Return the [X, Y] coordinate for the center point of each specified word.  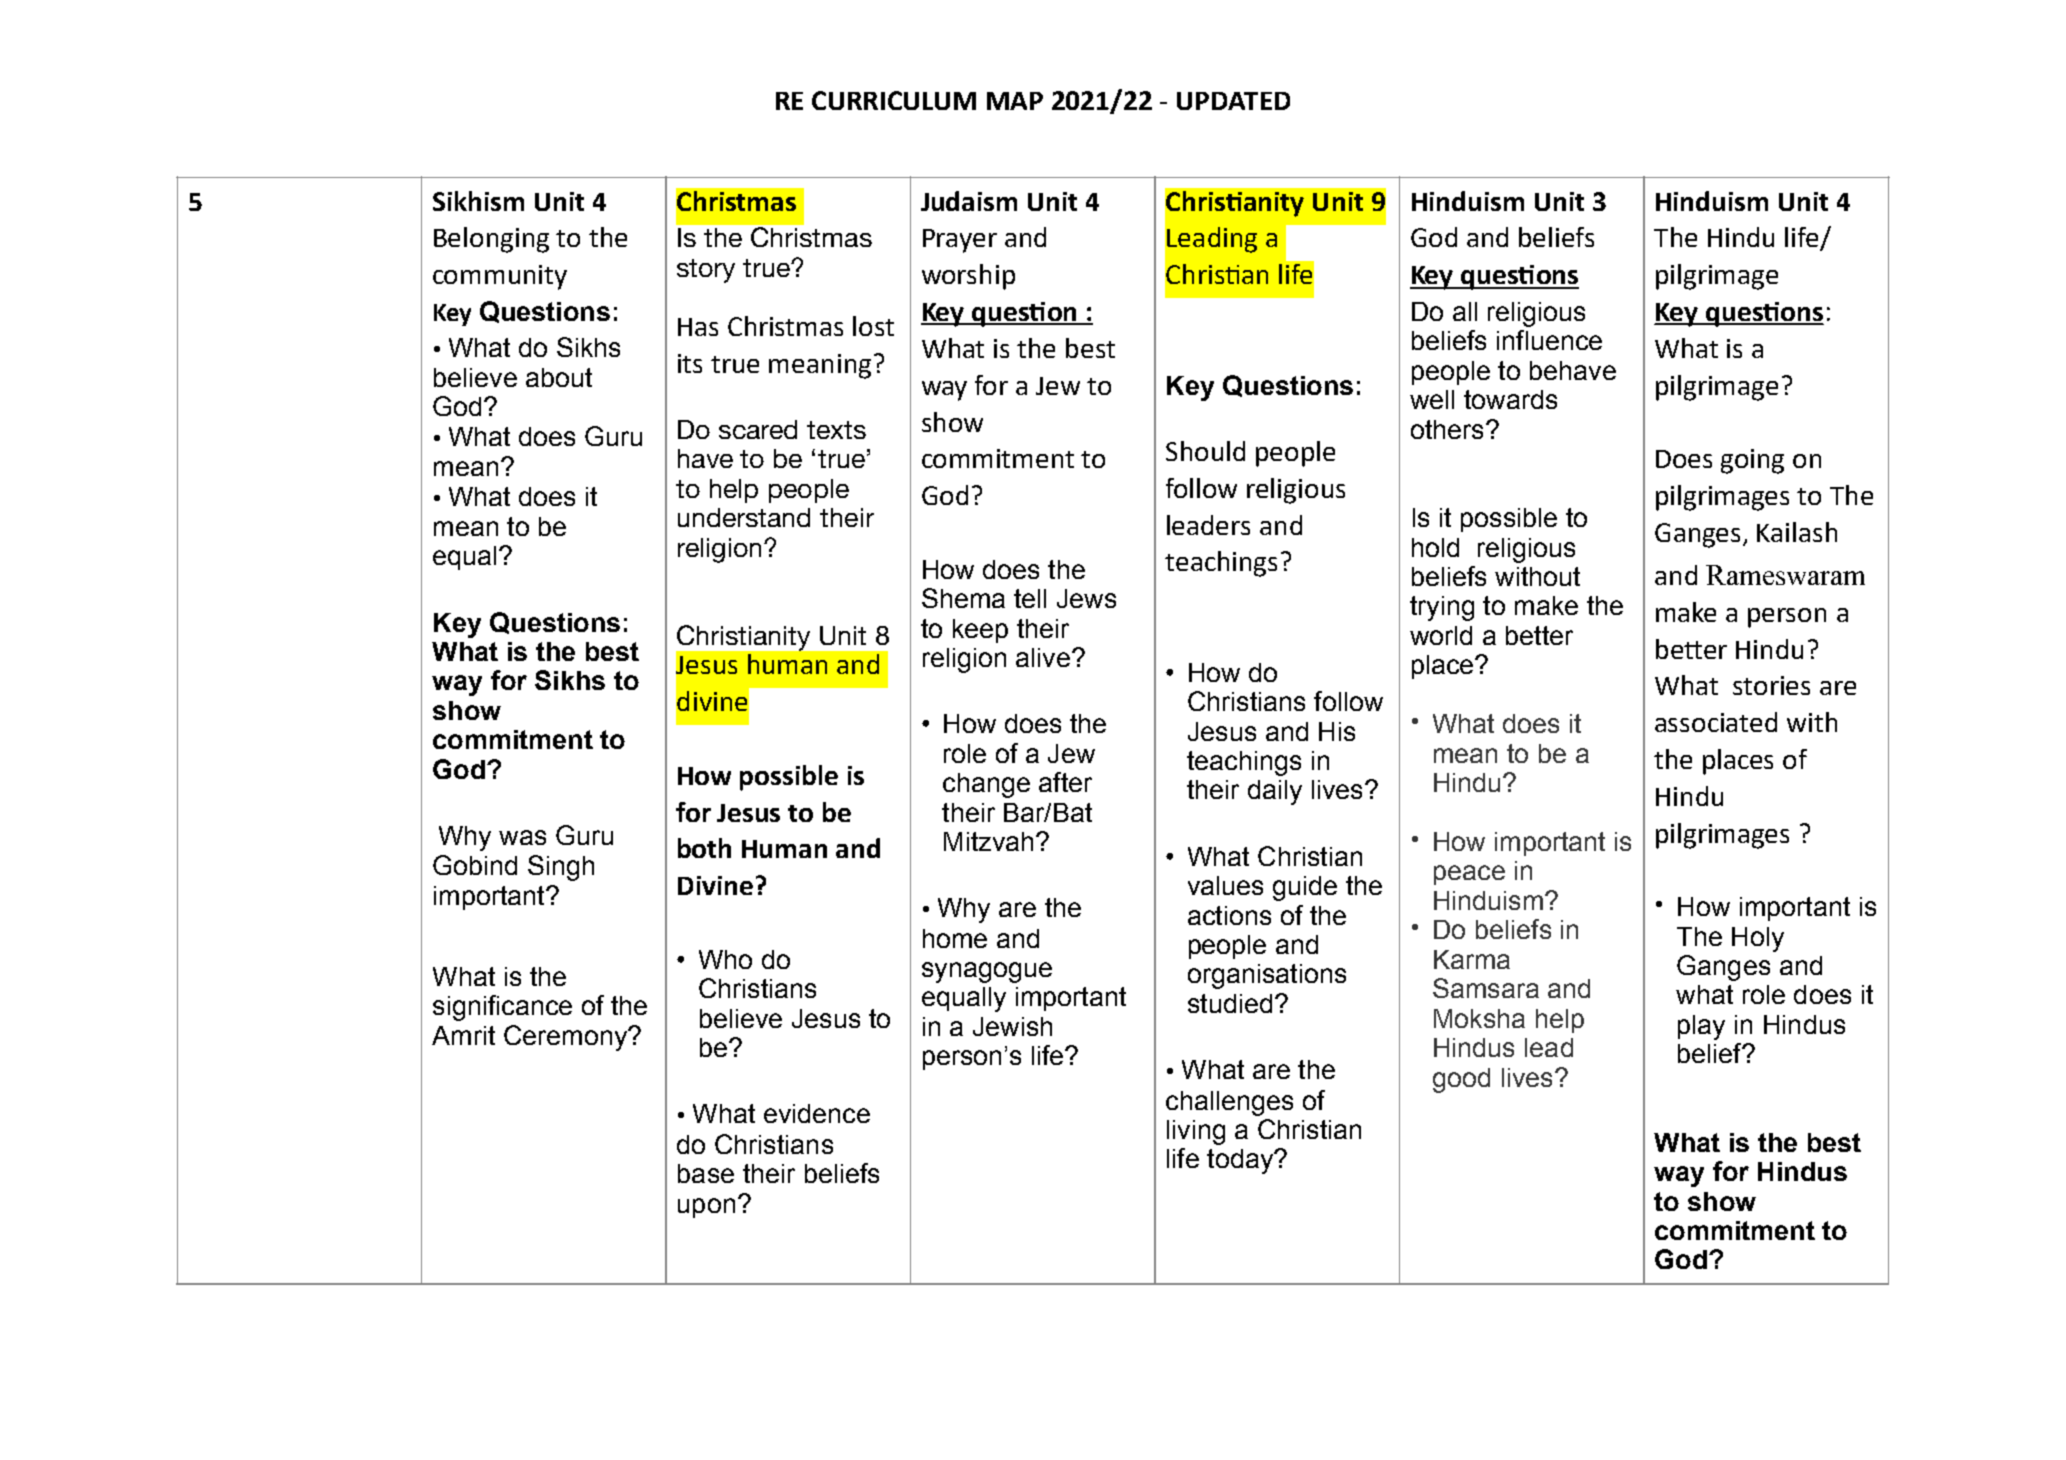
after [1065, 782]
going [1752, 461]
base [706, 1173]
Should [1205, 451]
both [704, 848]
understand [744, 517]
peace [1469, 875]
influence [1549, 340]
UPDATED [1233, 101]
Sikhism [478, 201]
